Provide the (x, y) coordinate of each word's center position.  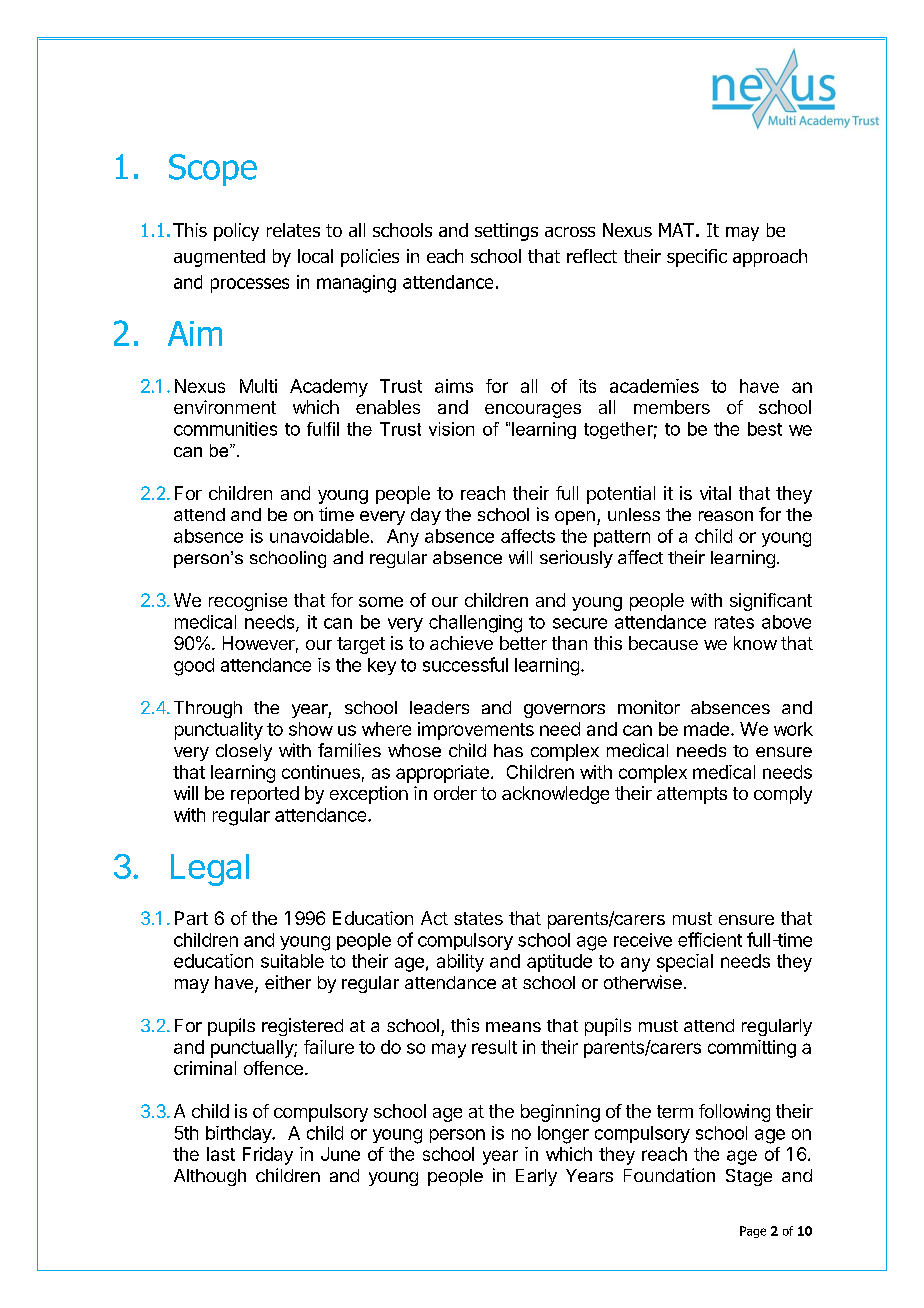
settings (506, 232)
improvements (476, 731)
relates (293, 230)
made (706, 729)
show (311, 729)
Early (536, 1177)
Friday (268, 1156)
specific (697, 258)
